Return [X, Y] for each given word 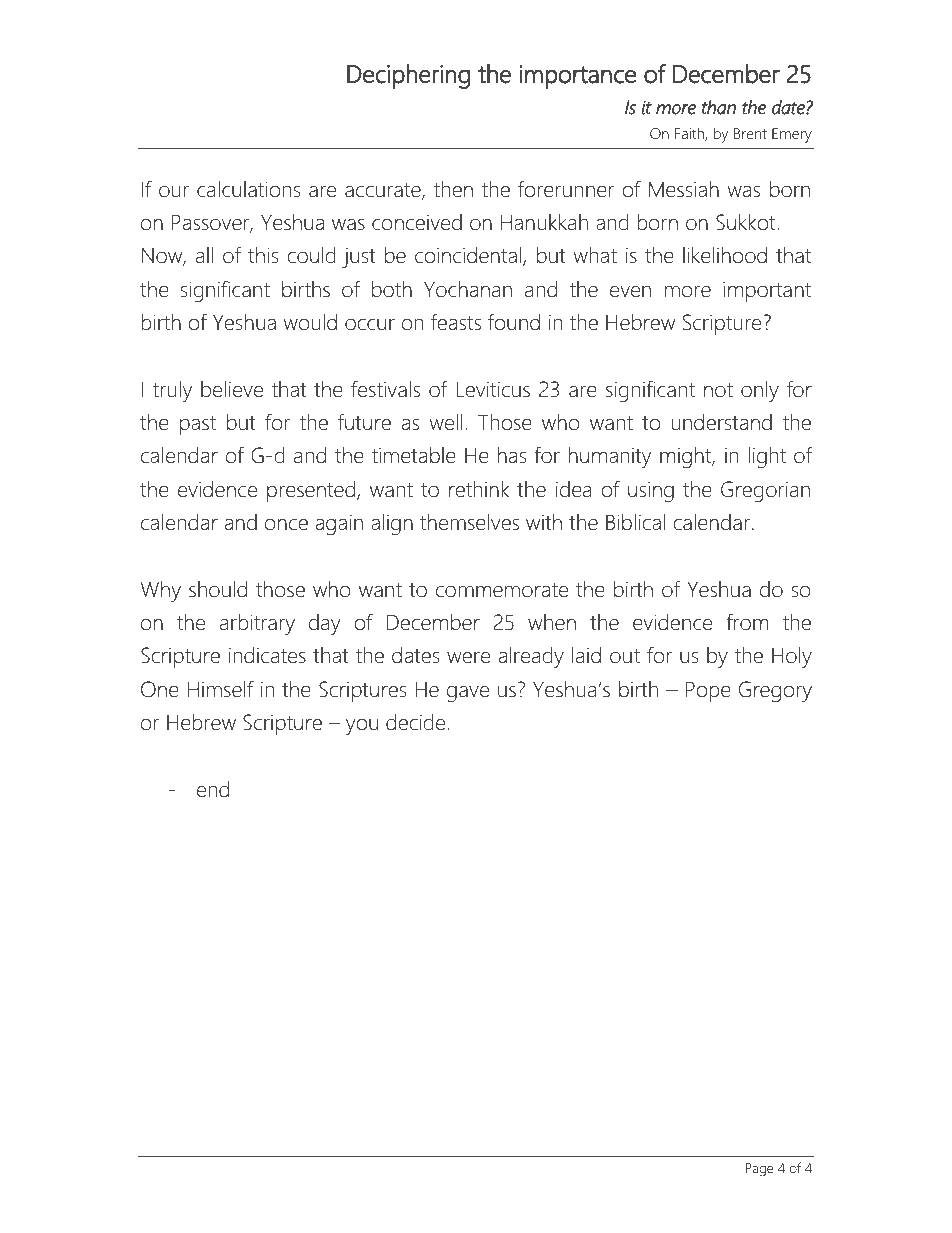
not [718, 390]
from [747, 622]
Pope [708, 691]
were [468, 658]
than [719, 107]
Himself [221, 689]
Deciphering [408, 76]
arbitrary [257, 624]
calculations [248, 189]
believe [232, 389]
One [160, 689]
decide [417, 722]
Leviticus [493, 389]
